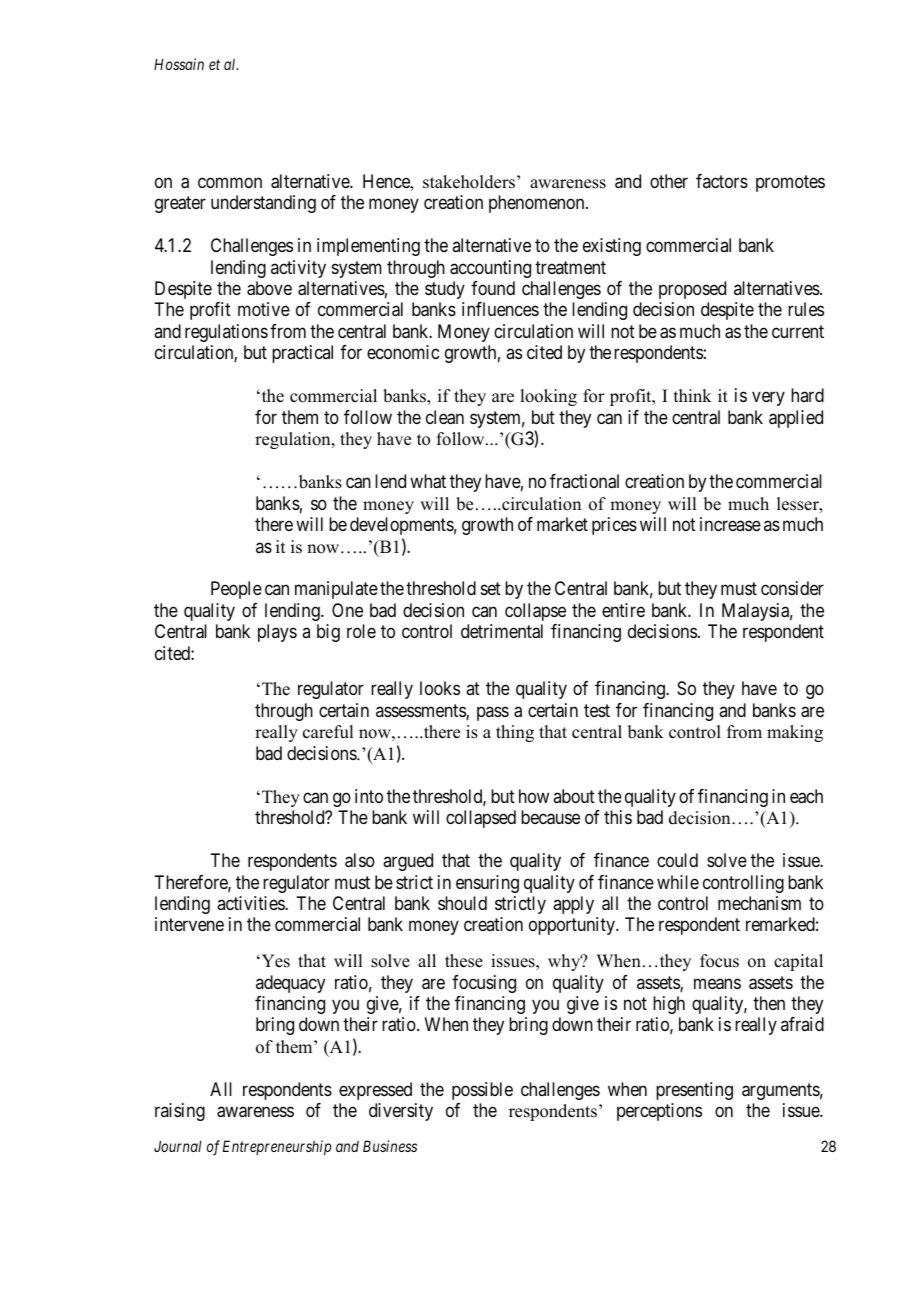 This page has width=924, height=1309. I want to click on presenting, so click(694, 1091).
